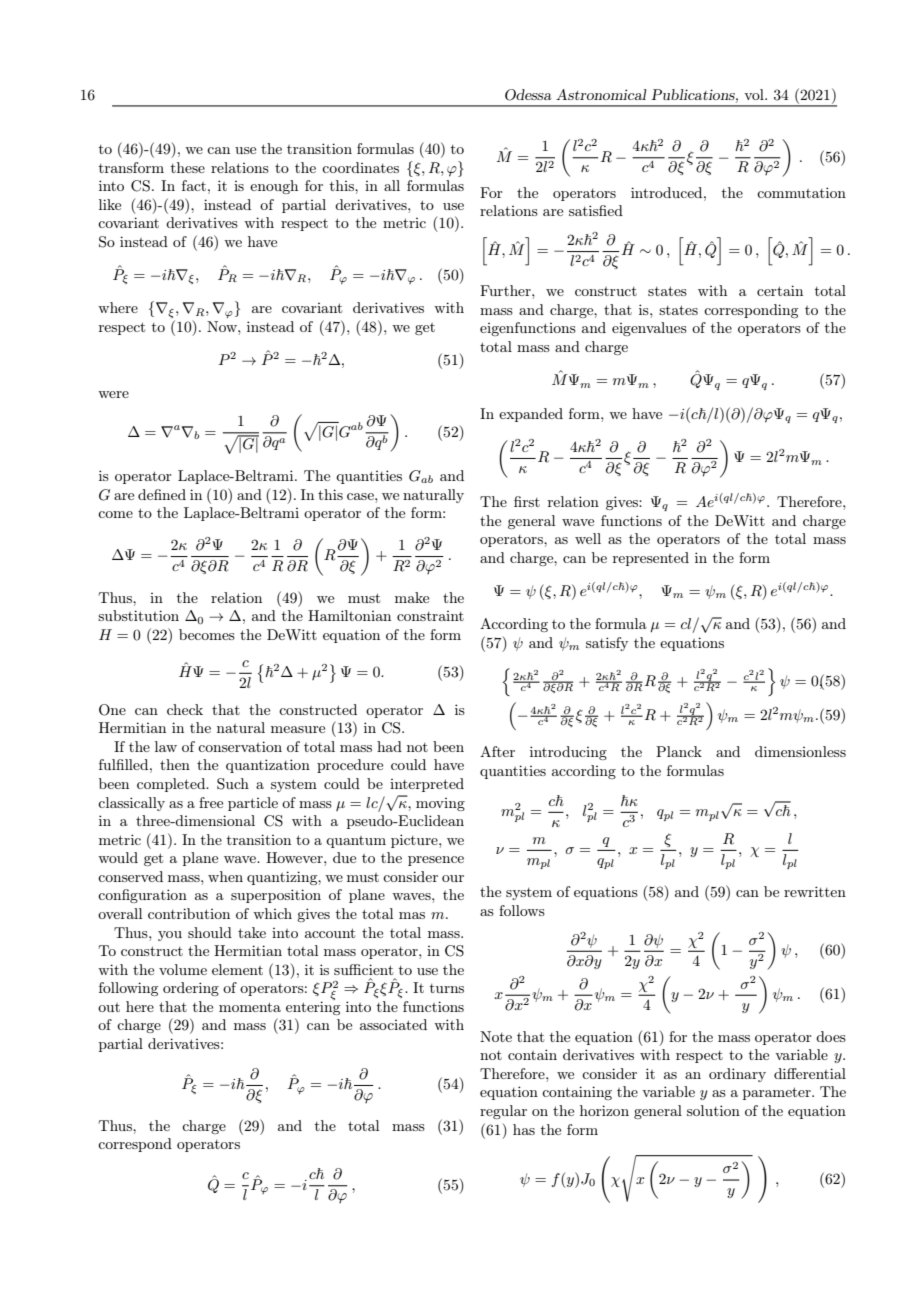 The height and width of the screenshot is (1308, 924). Describe the element at coordinates (138, 615) in the screenshot. I see `substitution` at that location.
